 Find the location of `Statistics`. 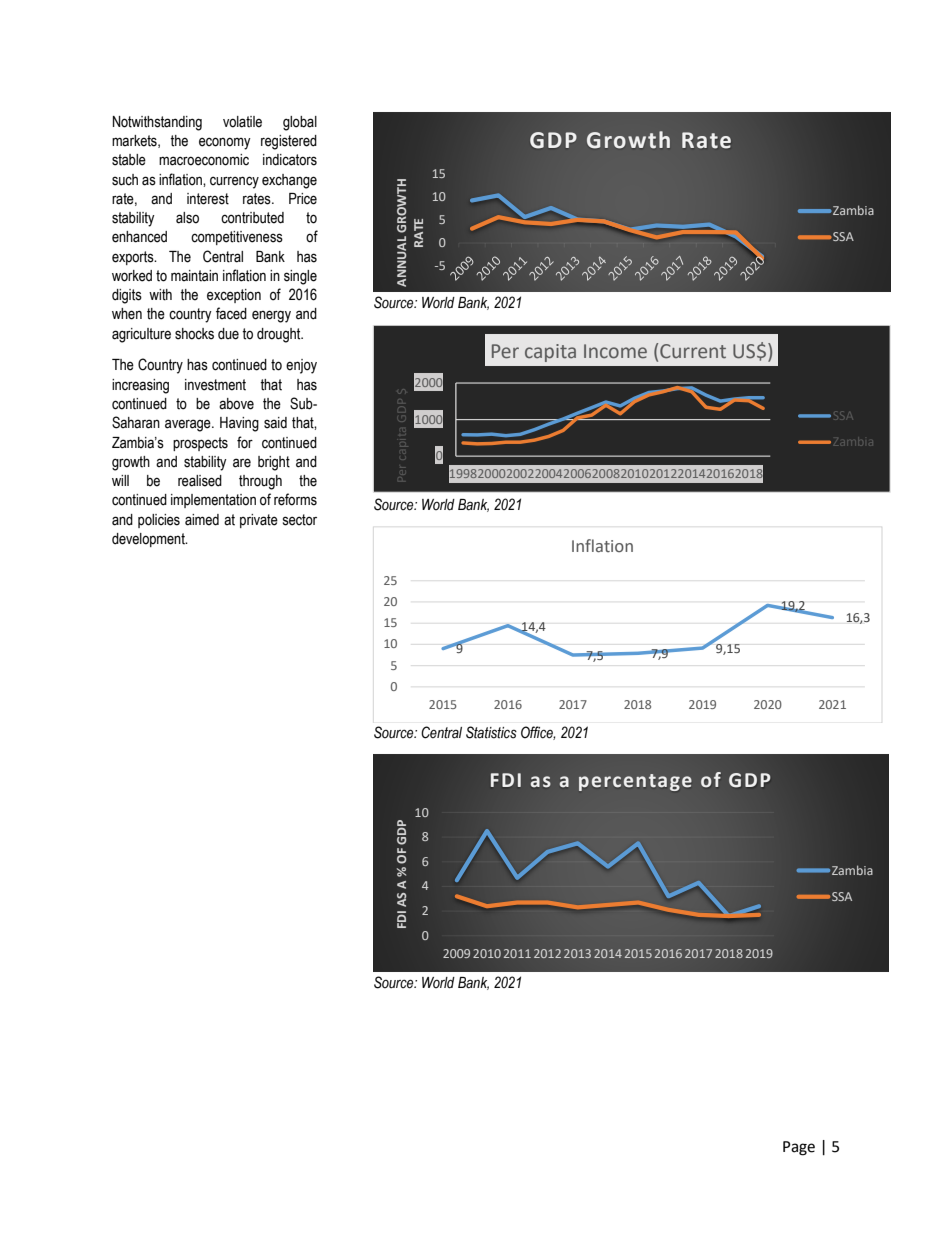

Statistics is located at coordinates (491, 732).
